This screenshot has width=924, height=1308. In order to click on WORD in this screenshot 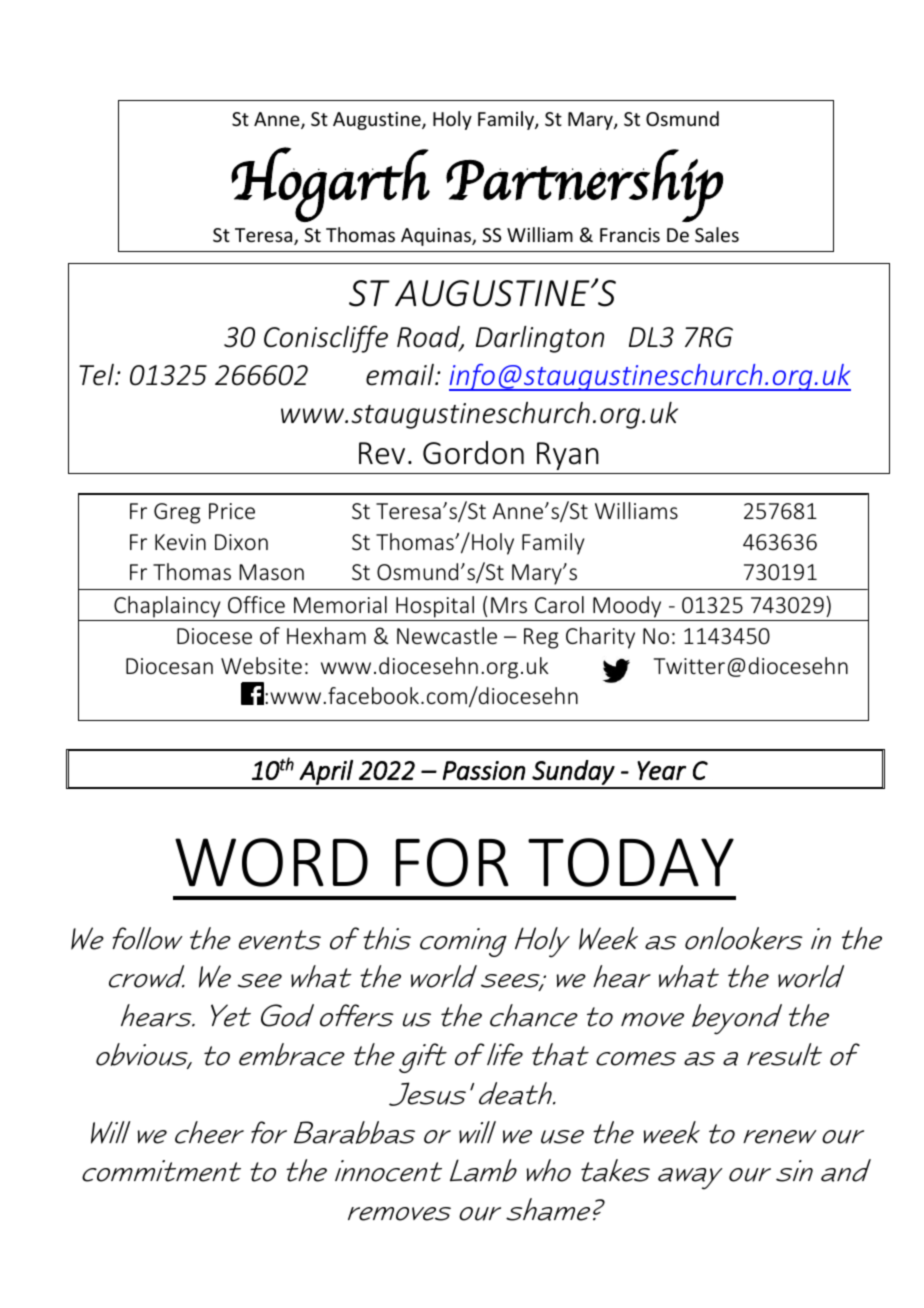, I will do `click(271, 862)`.
